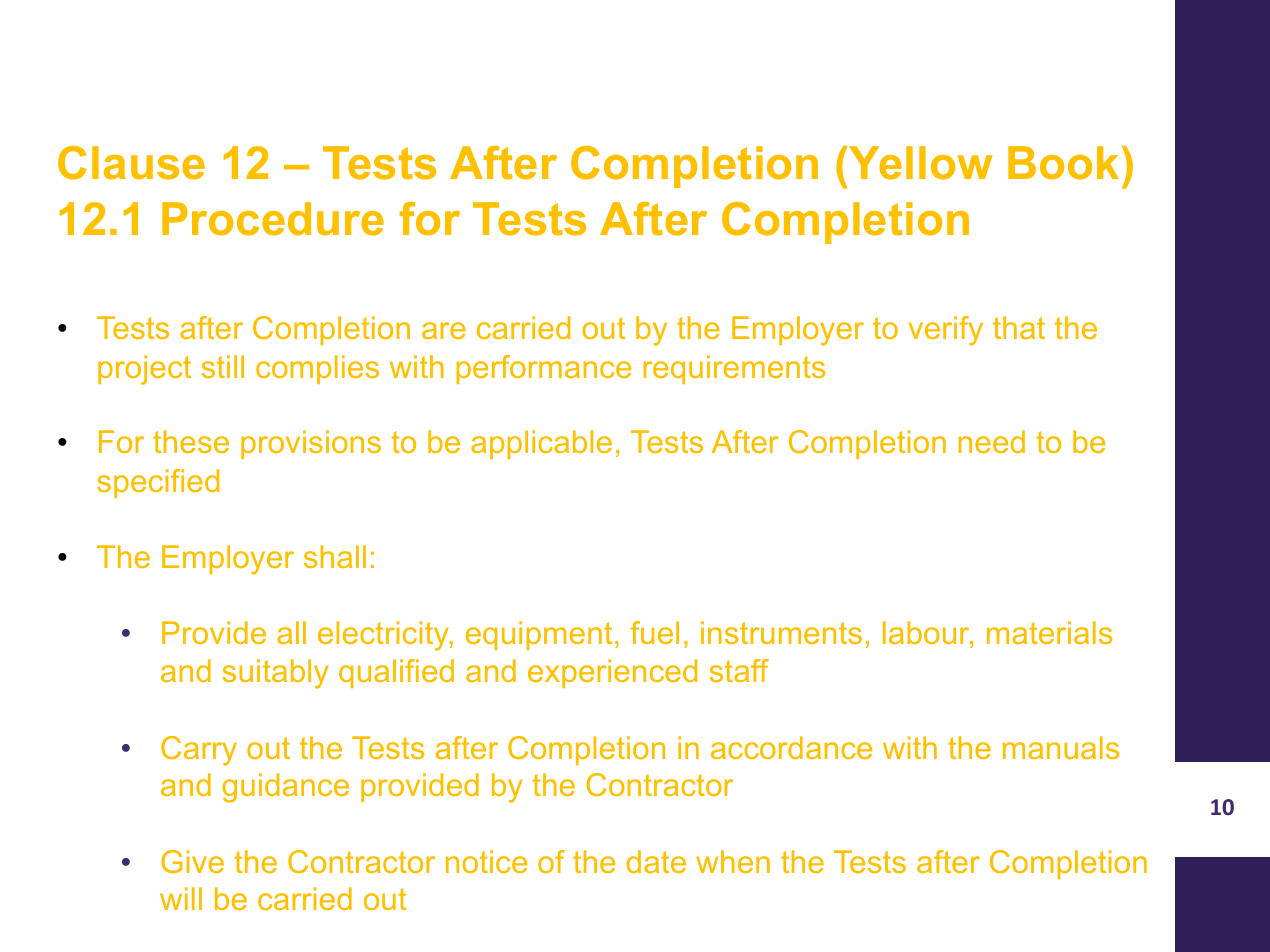  I want to click on manuals, so click(1061, 747).
